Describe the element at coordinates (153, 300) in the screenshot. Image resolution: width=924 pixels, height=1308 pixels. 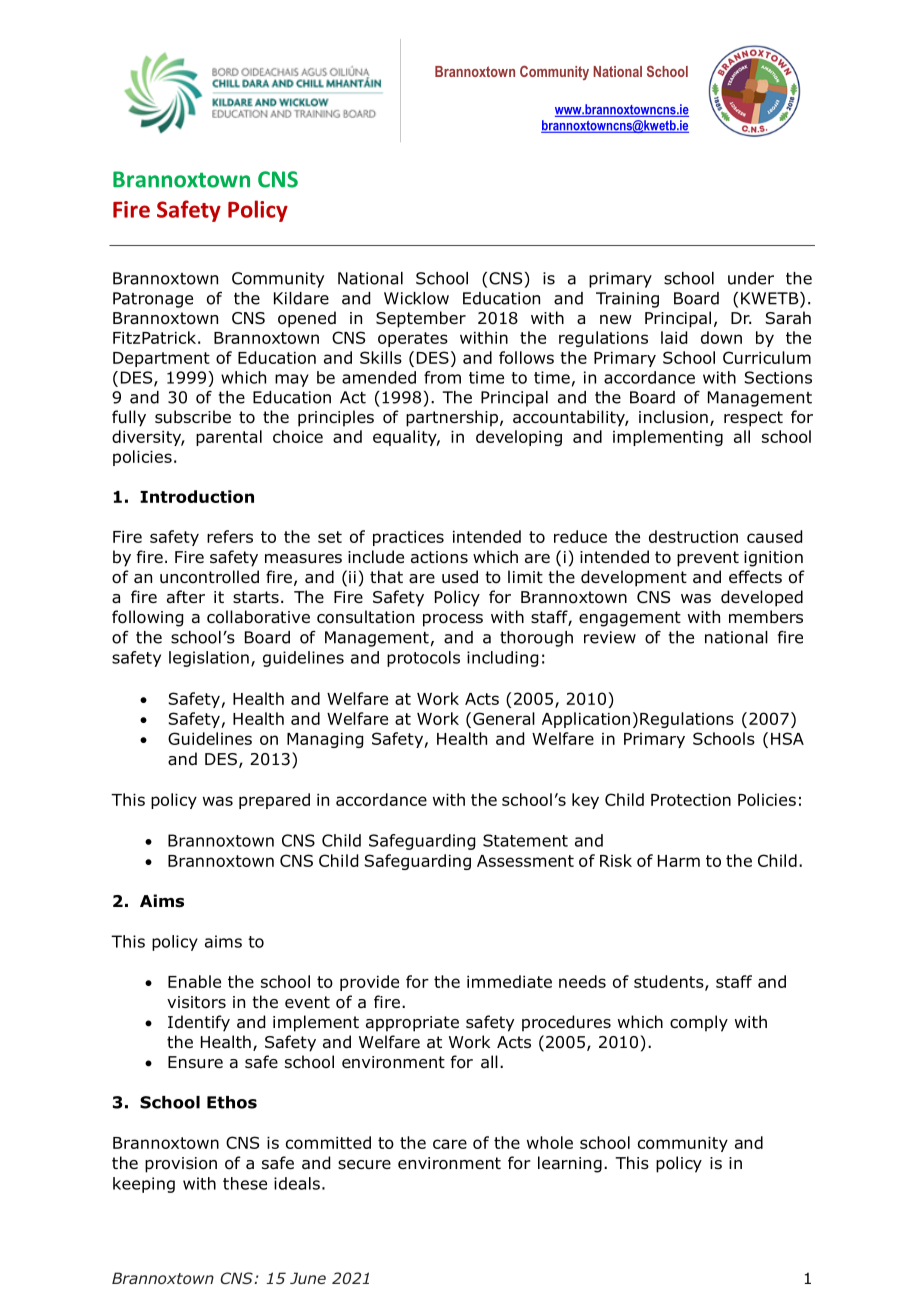
I see `Patronage` at that location.
